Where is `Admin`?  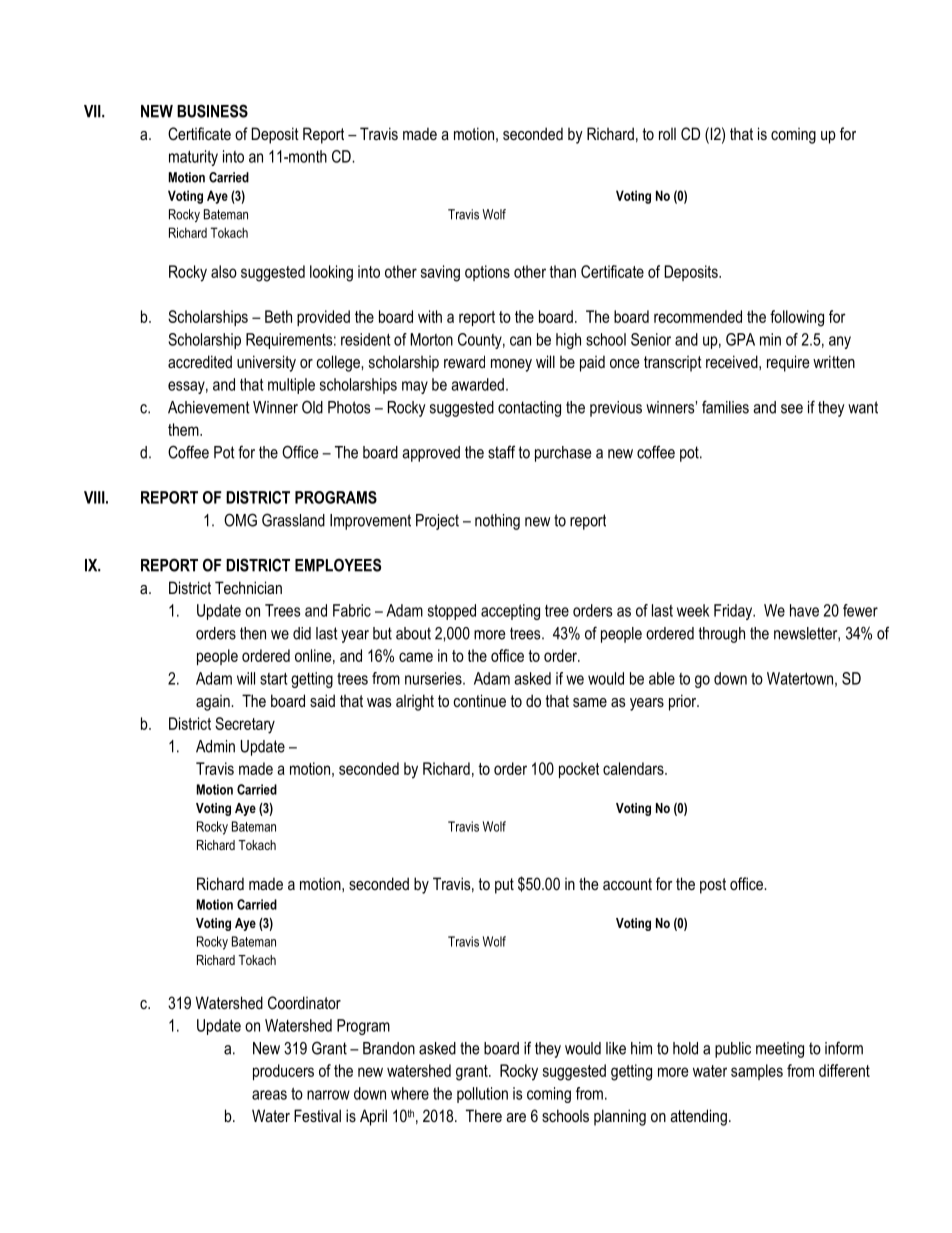
Admin is located at coordinates (215, 746).
